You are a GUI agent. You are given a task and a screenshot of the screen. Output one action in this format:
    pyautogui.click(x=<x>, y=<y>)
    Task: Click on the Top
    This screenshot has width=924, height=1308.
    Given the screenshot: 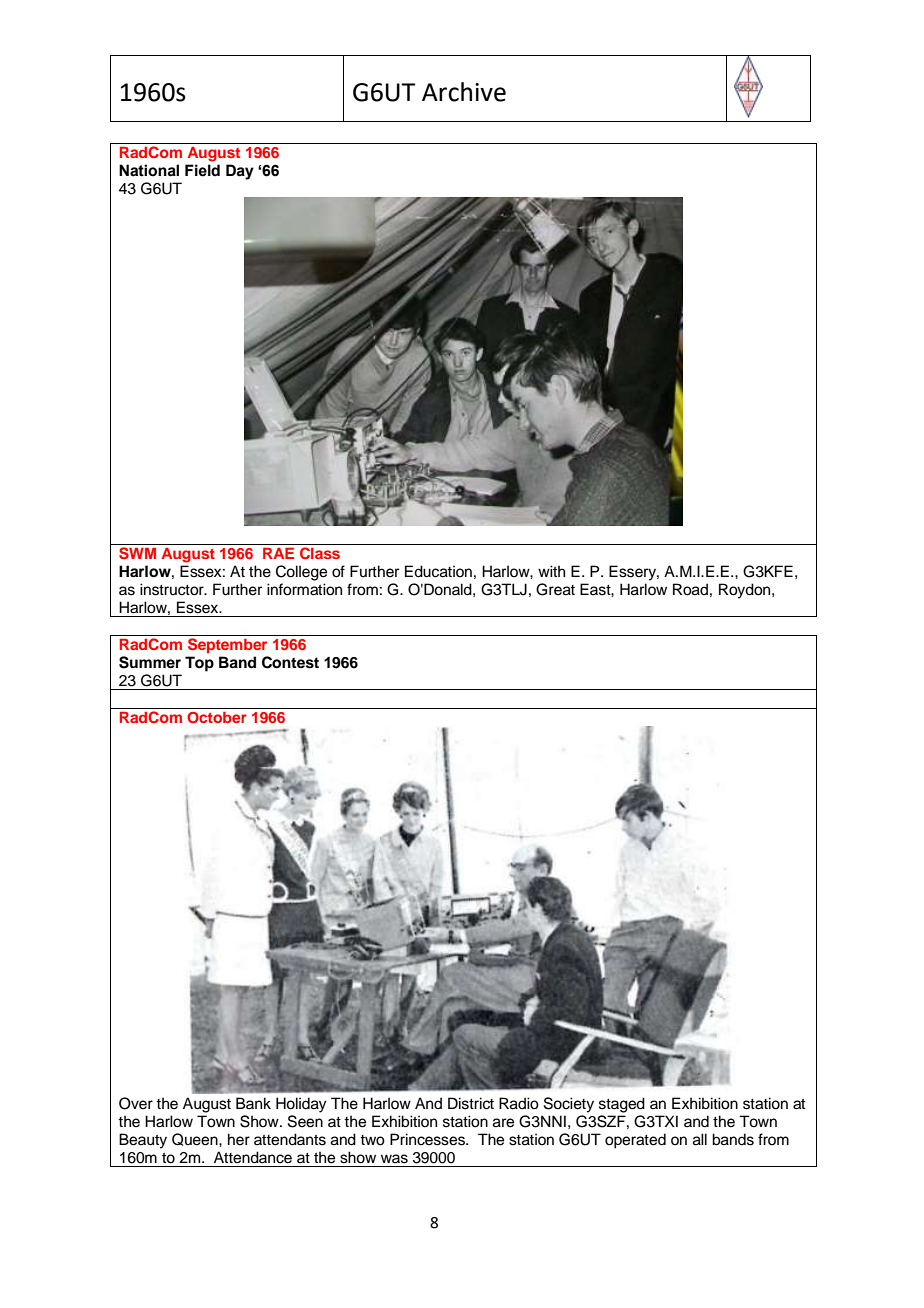 What is the action you would take?
    pyautogui.click(x=199, y=664)
